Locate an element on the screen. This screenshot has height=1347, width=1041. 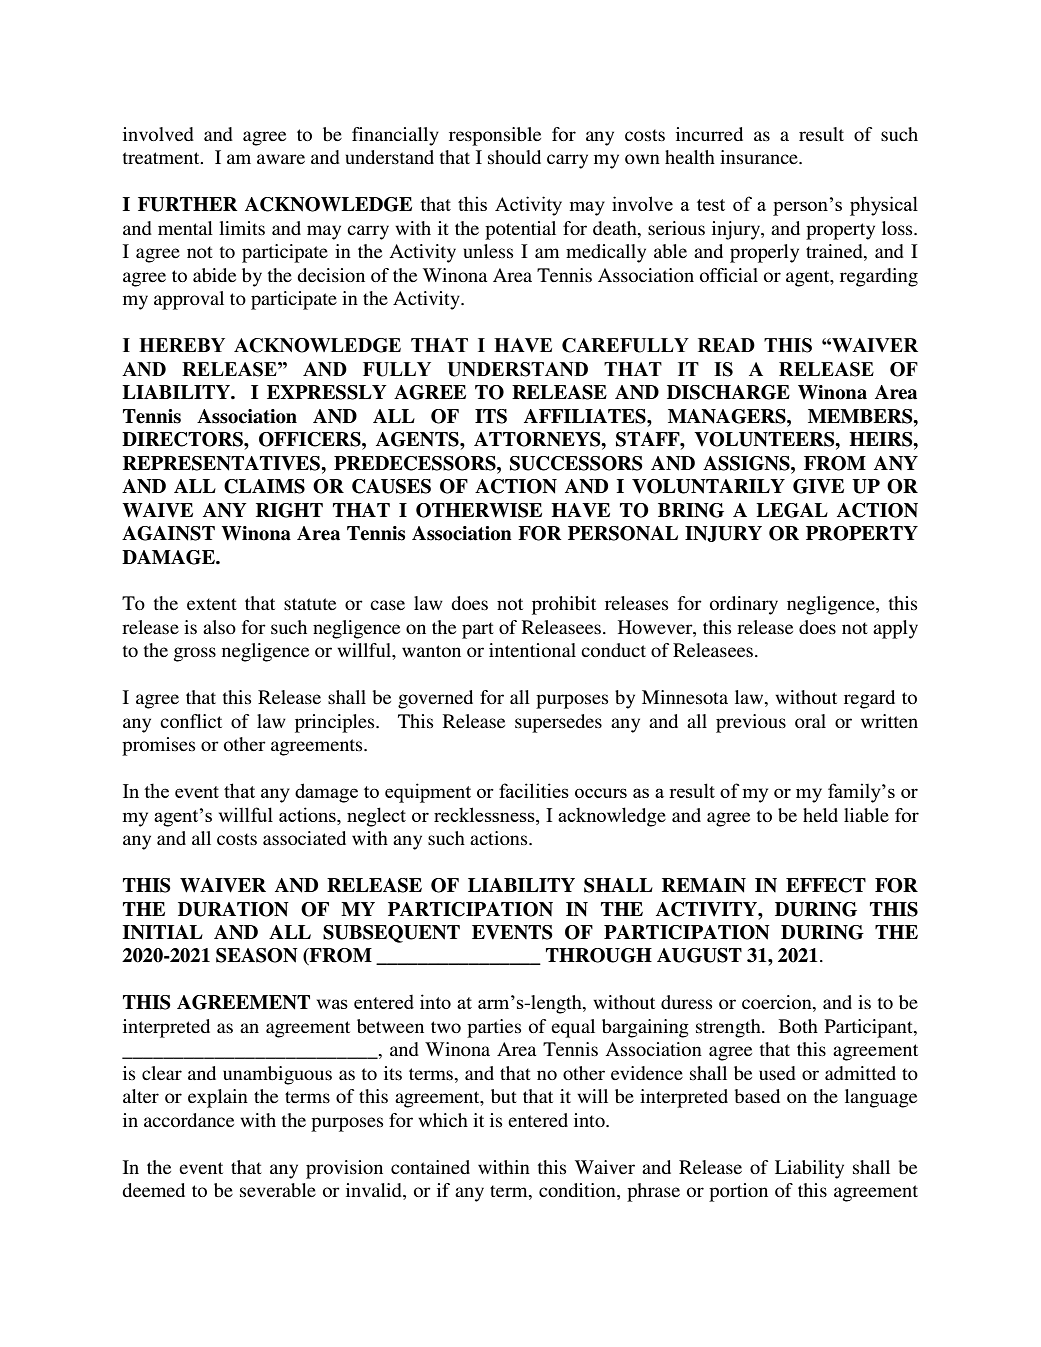
aware is located at coordinates (281, 159).
